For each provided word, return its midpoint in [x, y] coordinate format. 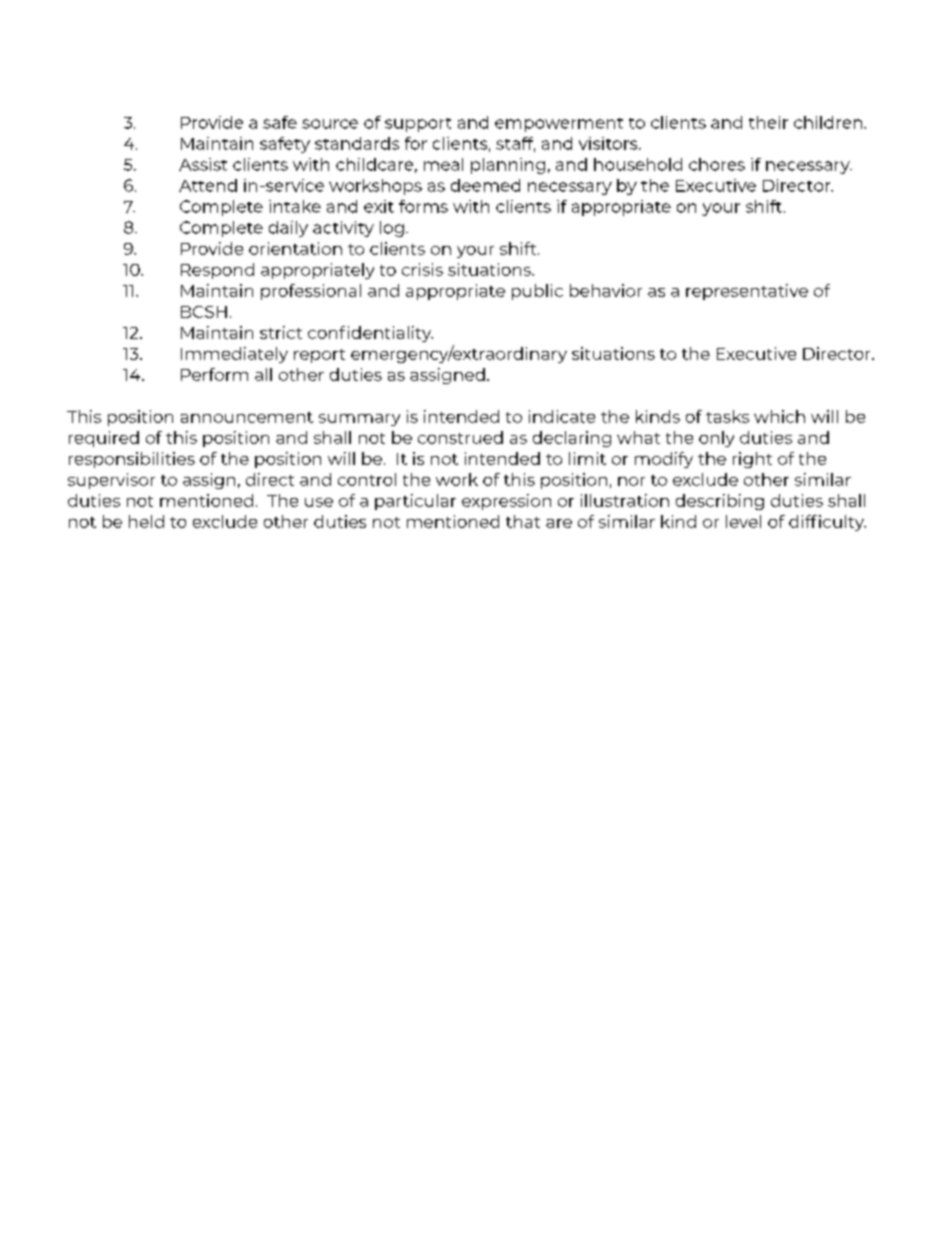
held [146, 521]
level [743, 521]
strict [281, 332]
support [418, 125]
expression [506, 502]
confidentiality [370, 334]
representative [747, 292]
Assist [203, 164]
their [768, 122]
